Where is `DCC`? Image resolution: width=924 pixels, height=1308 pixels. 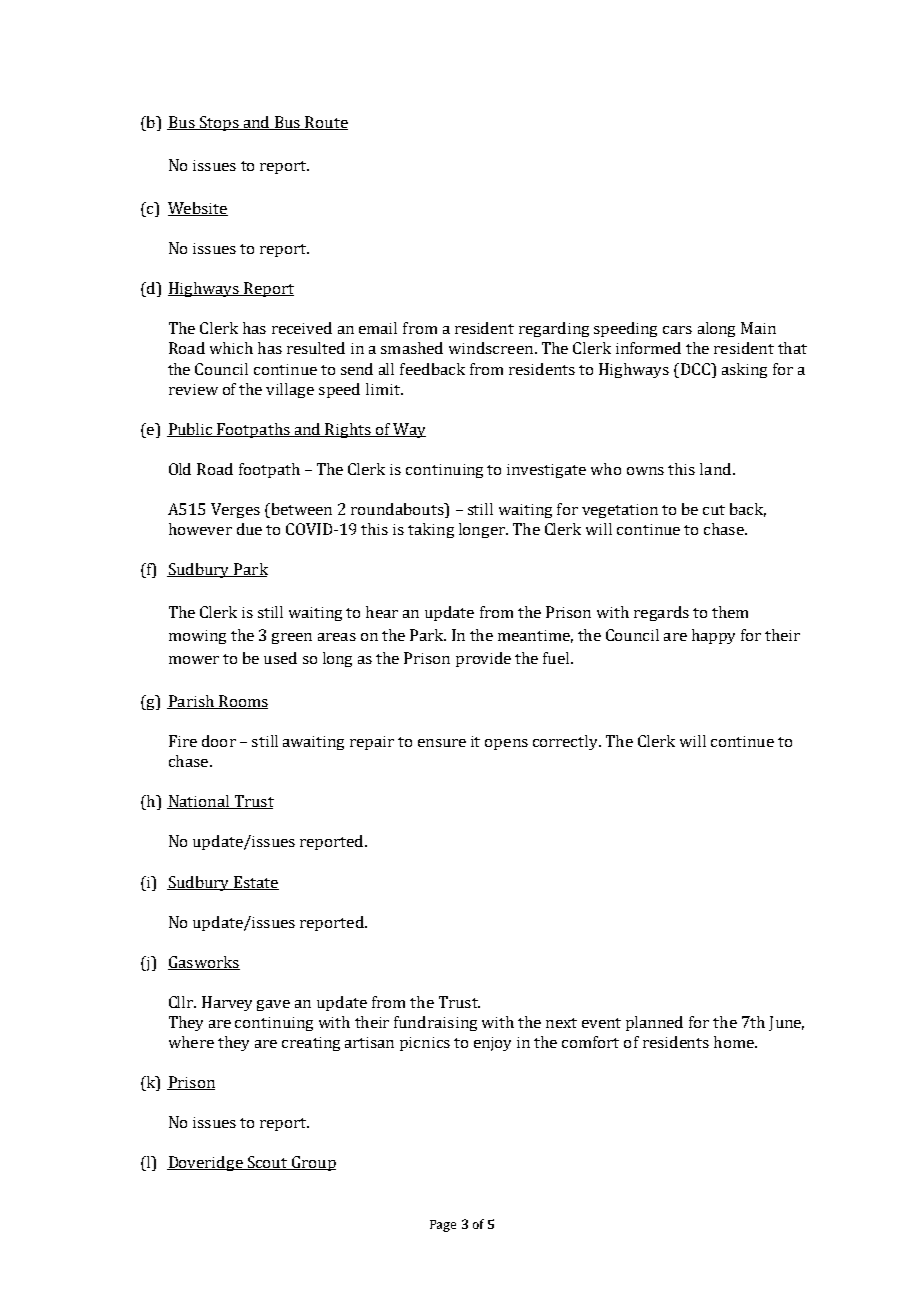 DCC is located at coordinates (696, 369).
